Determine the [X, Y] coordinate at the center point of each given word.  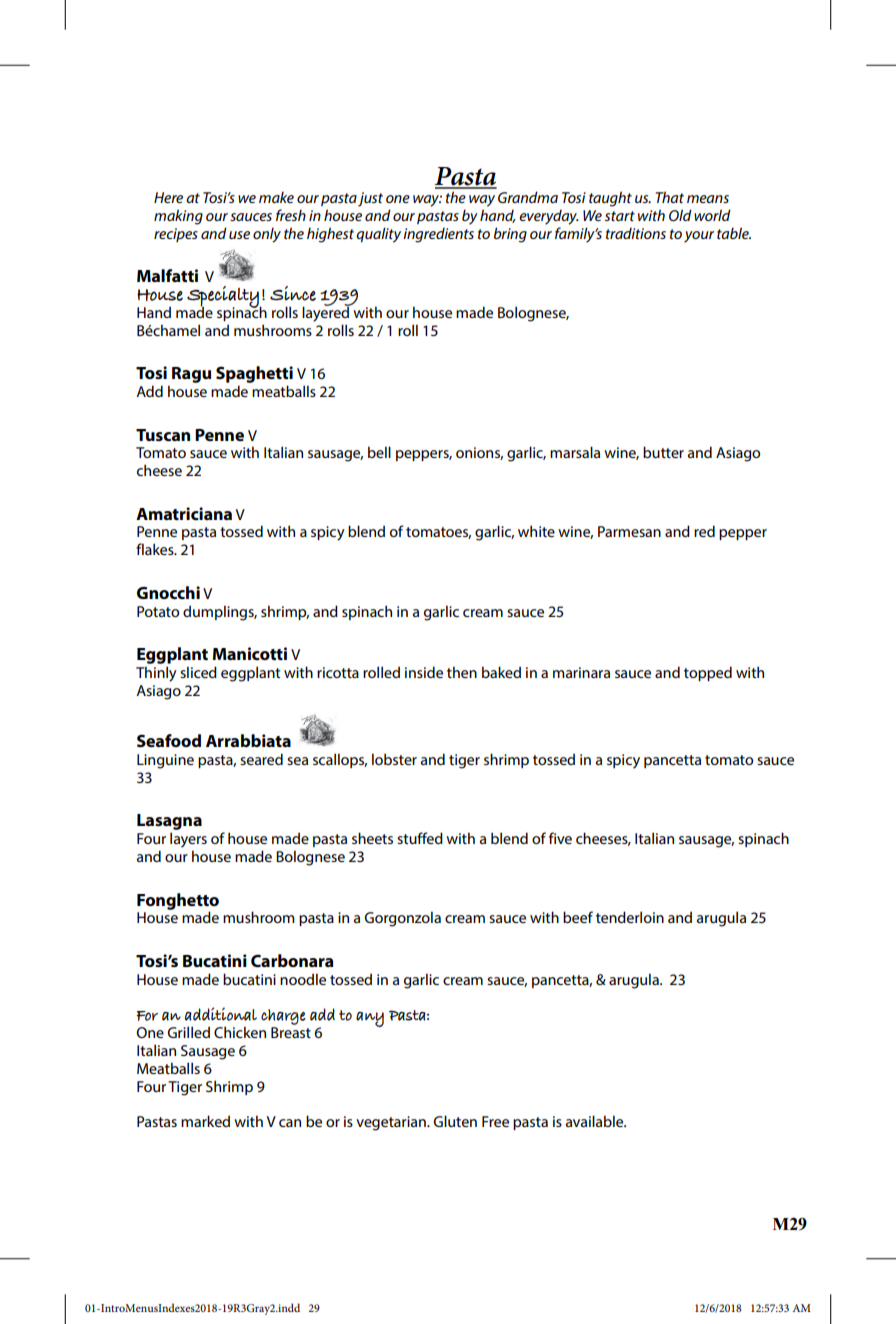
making [178, 217]
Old [680, 215]
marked [205, 1121]
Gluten [455, 1121]
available [596, 1121]
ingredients [438, 235]
